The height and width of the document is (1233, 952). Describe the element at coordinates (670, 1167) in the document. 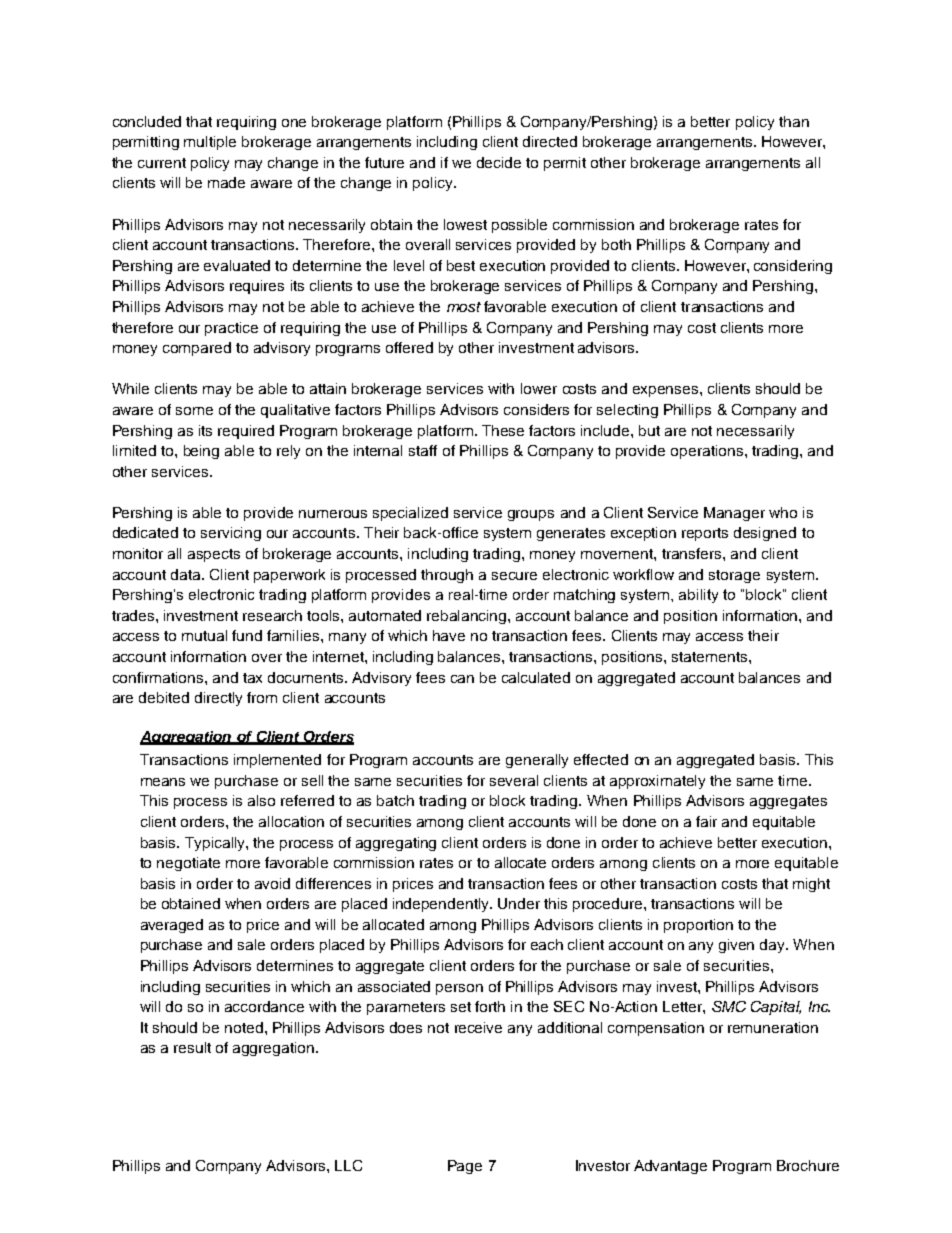

I see `Advantage` at that location.
